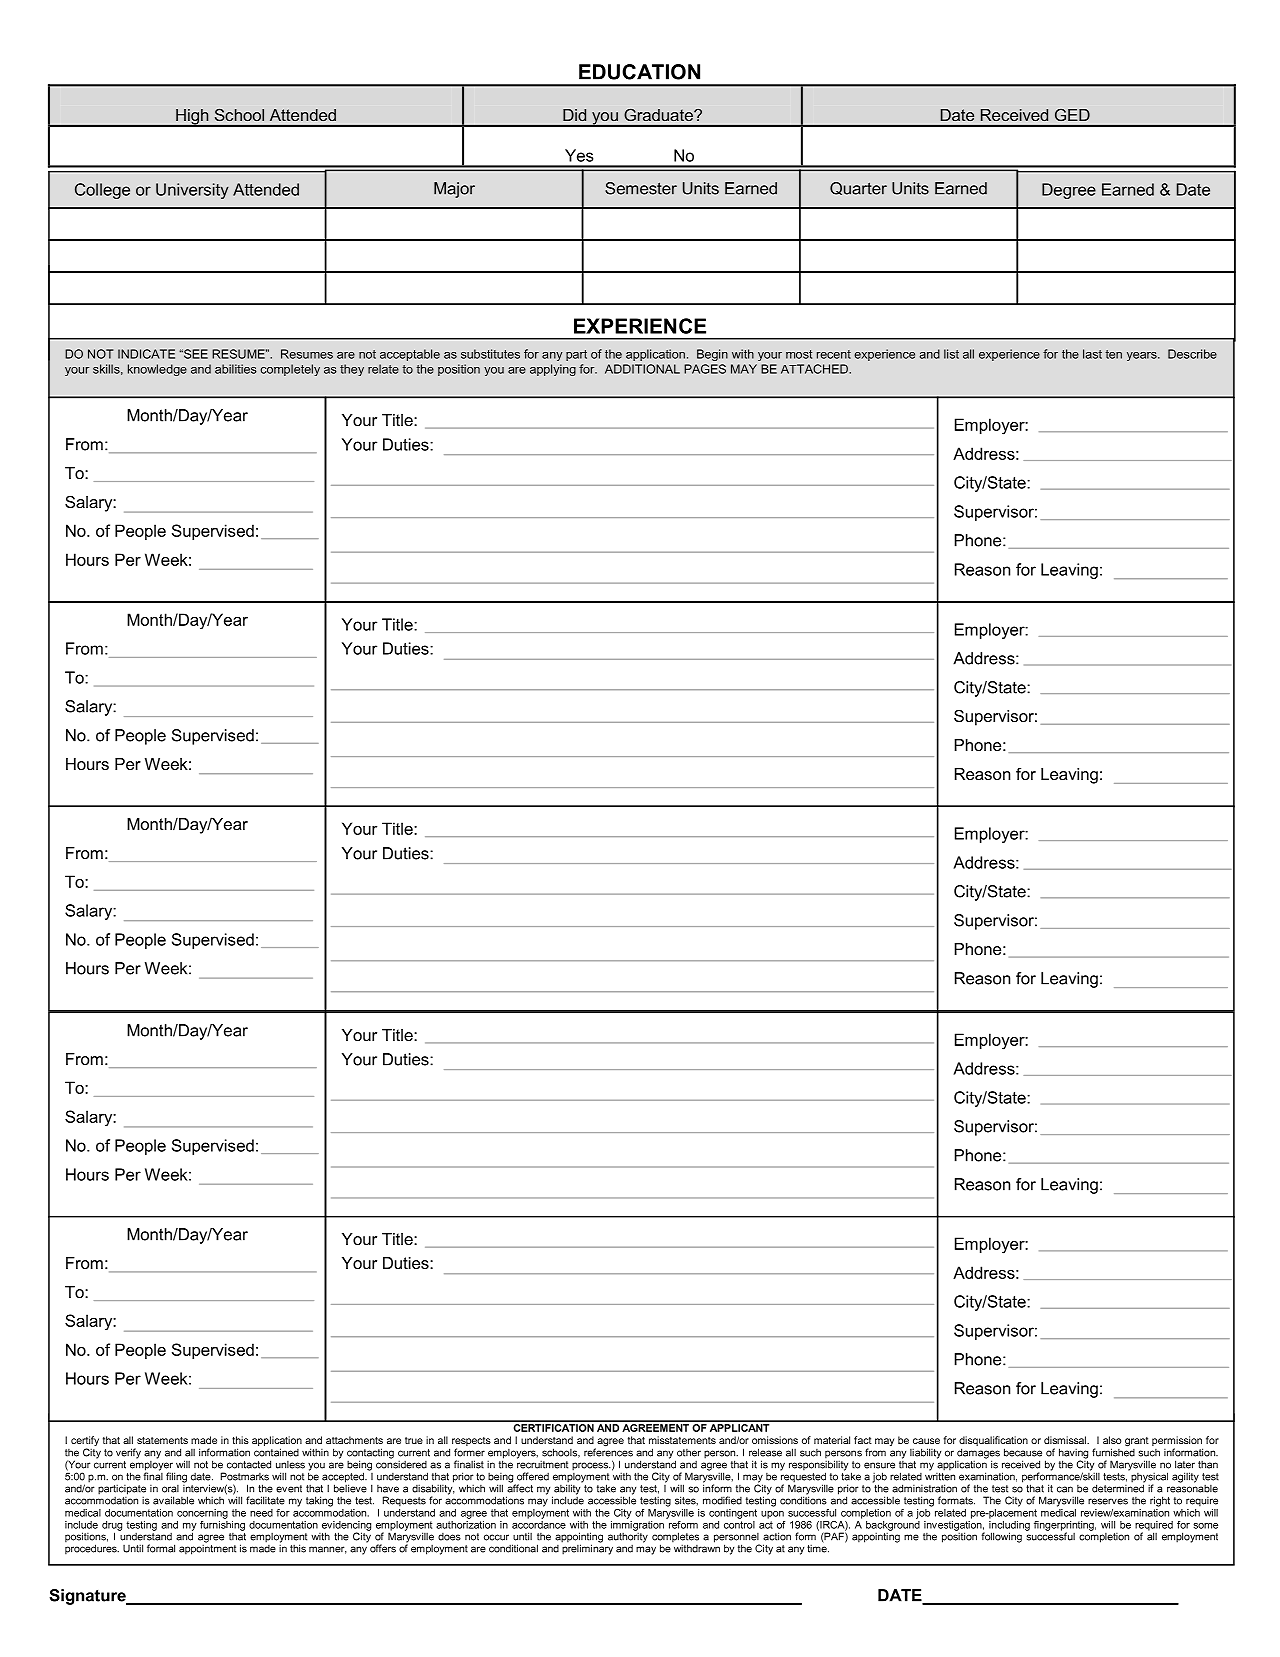 This image has width=1280, height=1657. What do you see at coordinates (207, 1548) in the image?
I see `appointment` at bounding box center [207, 1548].
